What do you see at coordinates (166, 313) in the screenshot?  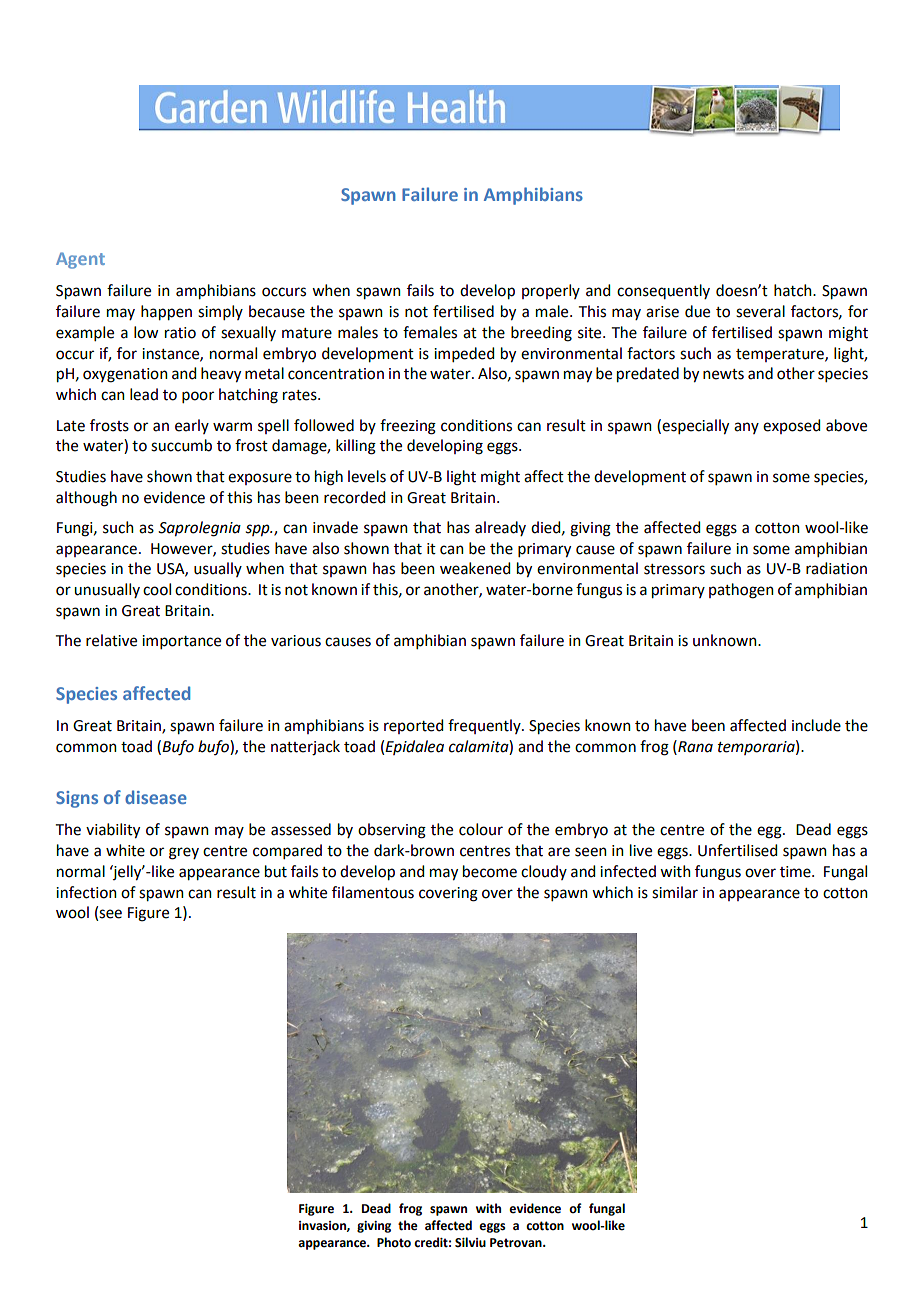 I see `happen` at bounding box center [166, 313].
